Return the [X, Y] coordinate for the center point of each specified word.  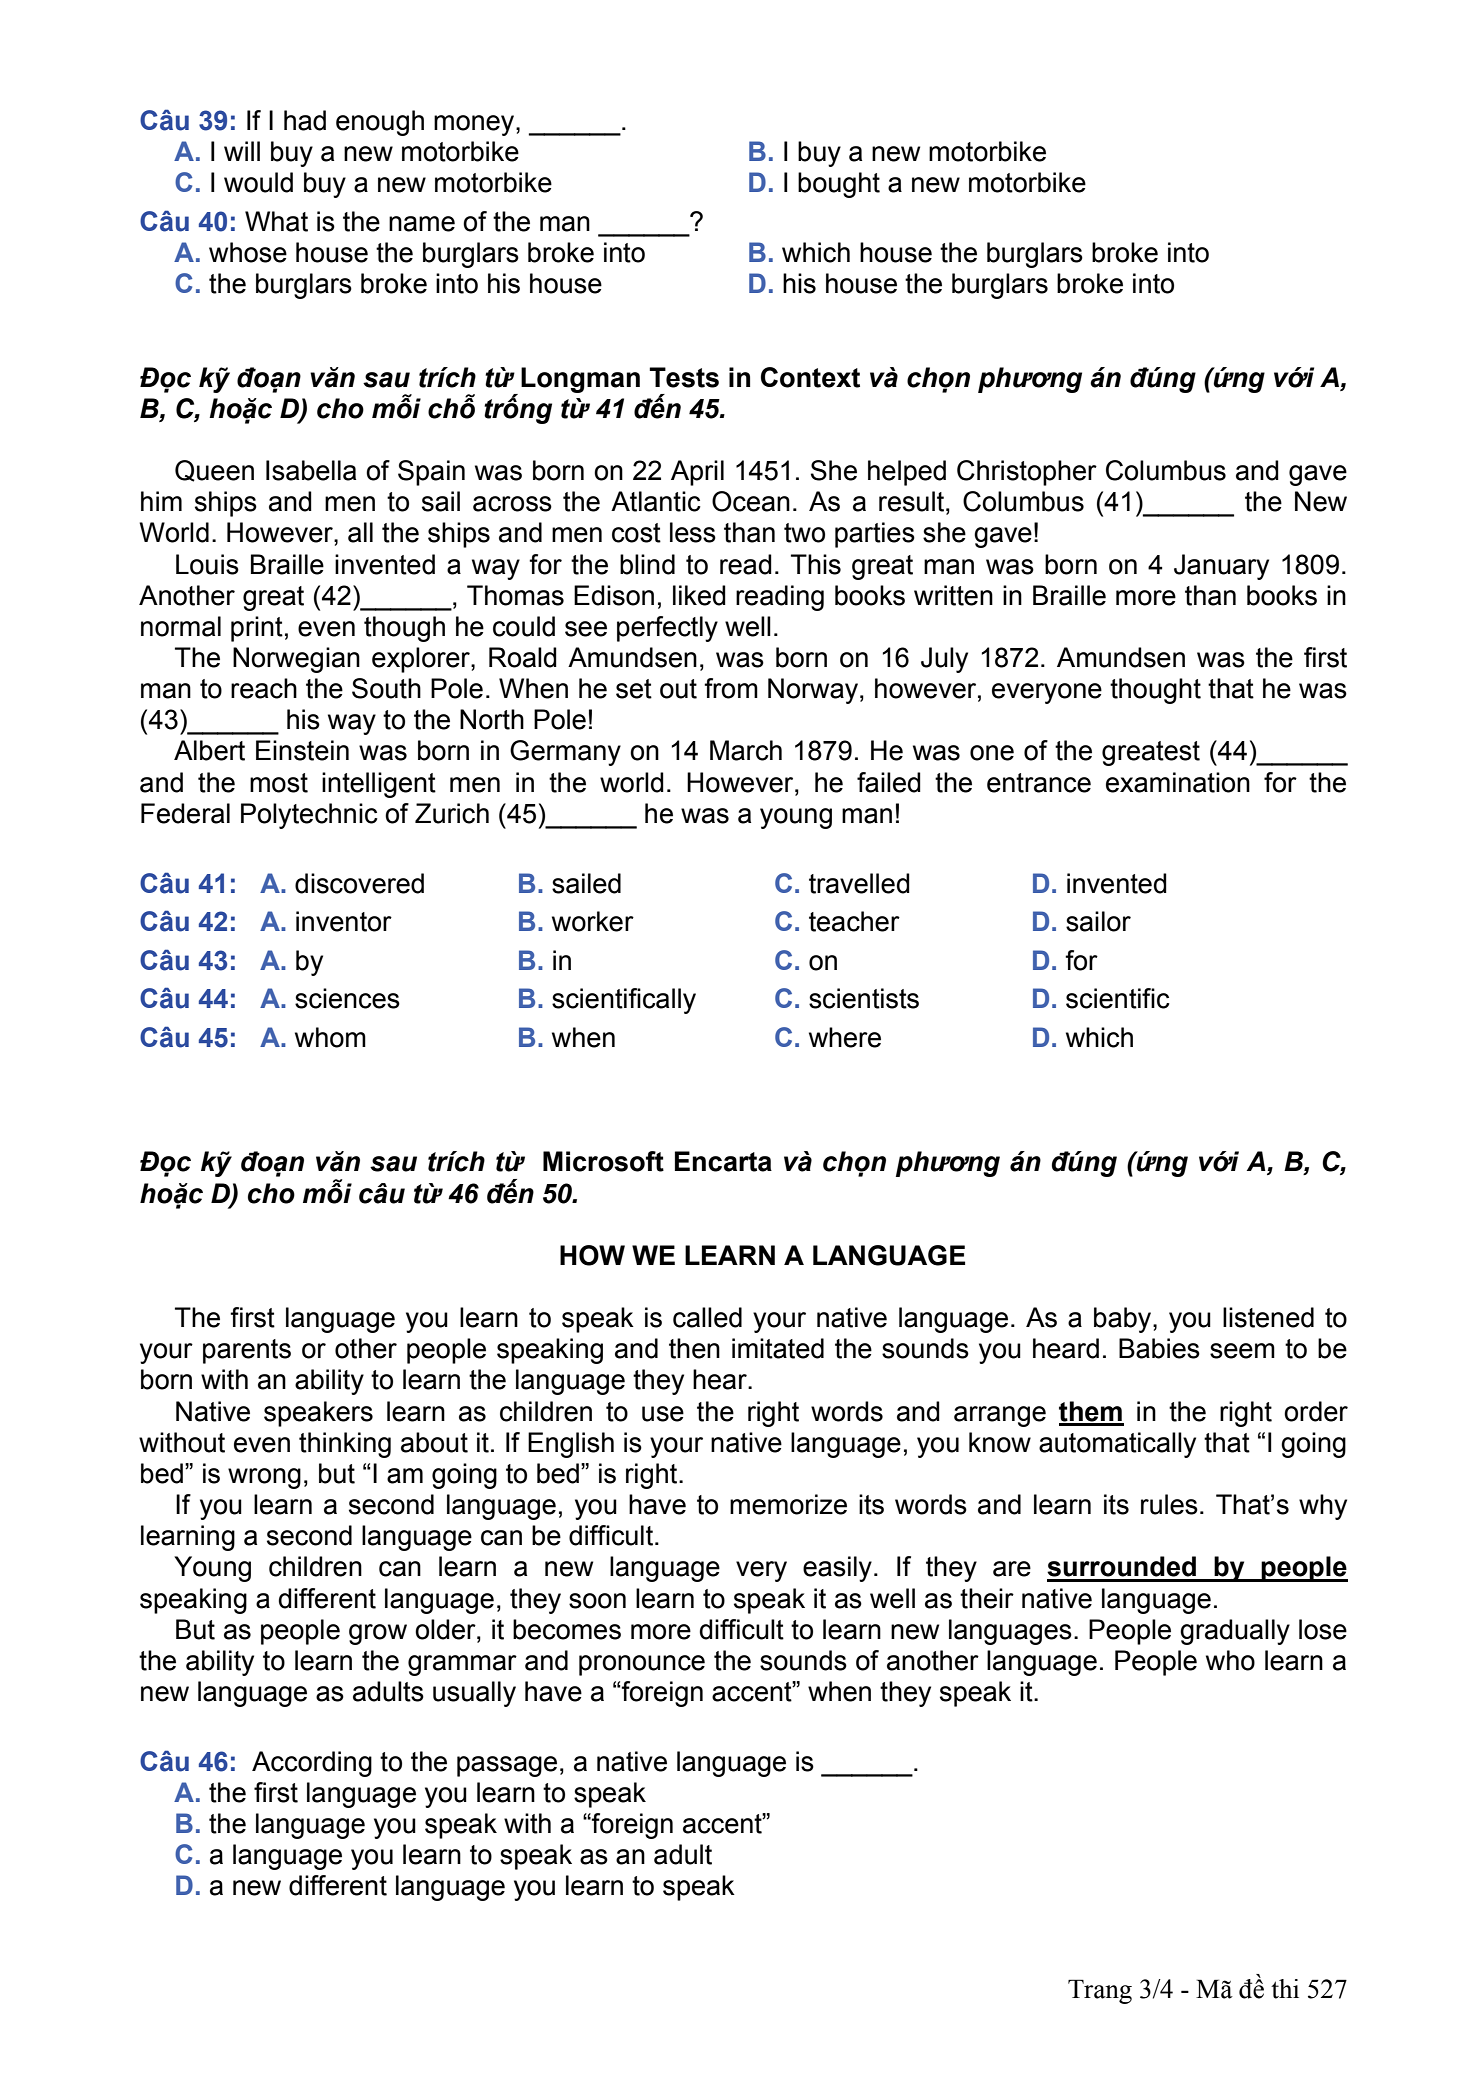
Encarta [723, 1161]
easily [837, 1569]
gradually [1235, 1632]
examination [1178, 782]
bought [839, 185]
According [312, 1764]
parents [247, 1351]
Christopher [1027, 473]
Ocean [751, 501]
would [258, 182]
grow [378, 1634]
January [1221, 567]
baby [1124, 1320]
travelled [859, 883]
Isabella [311, 470]
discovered [359, 883]
